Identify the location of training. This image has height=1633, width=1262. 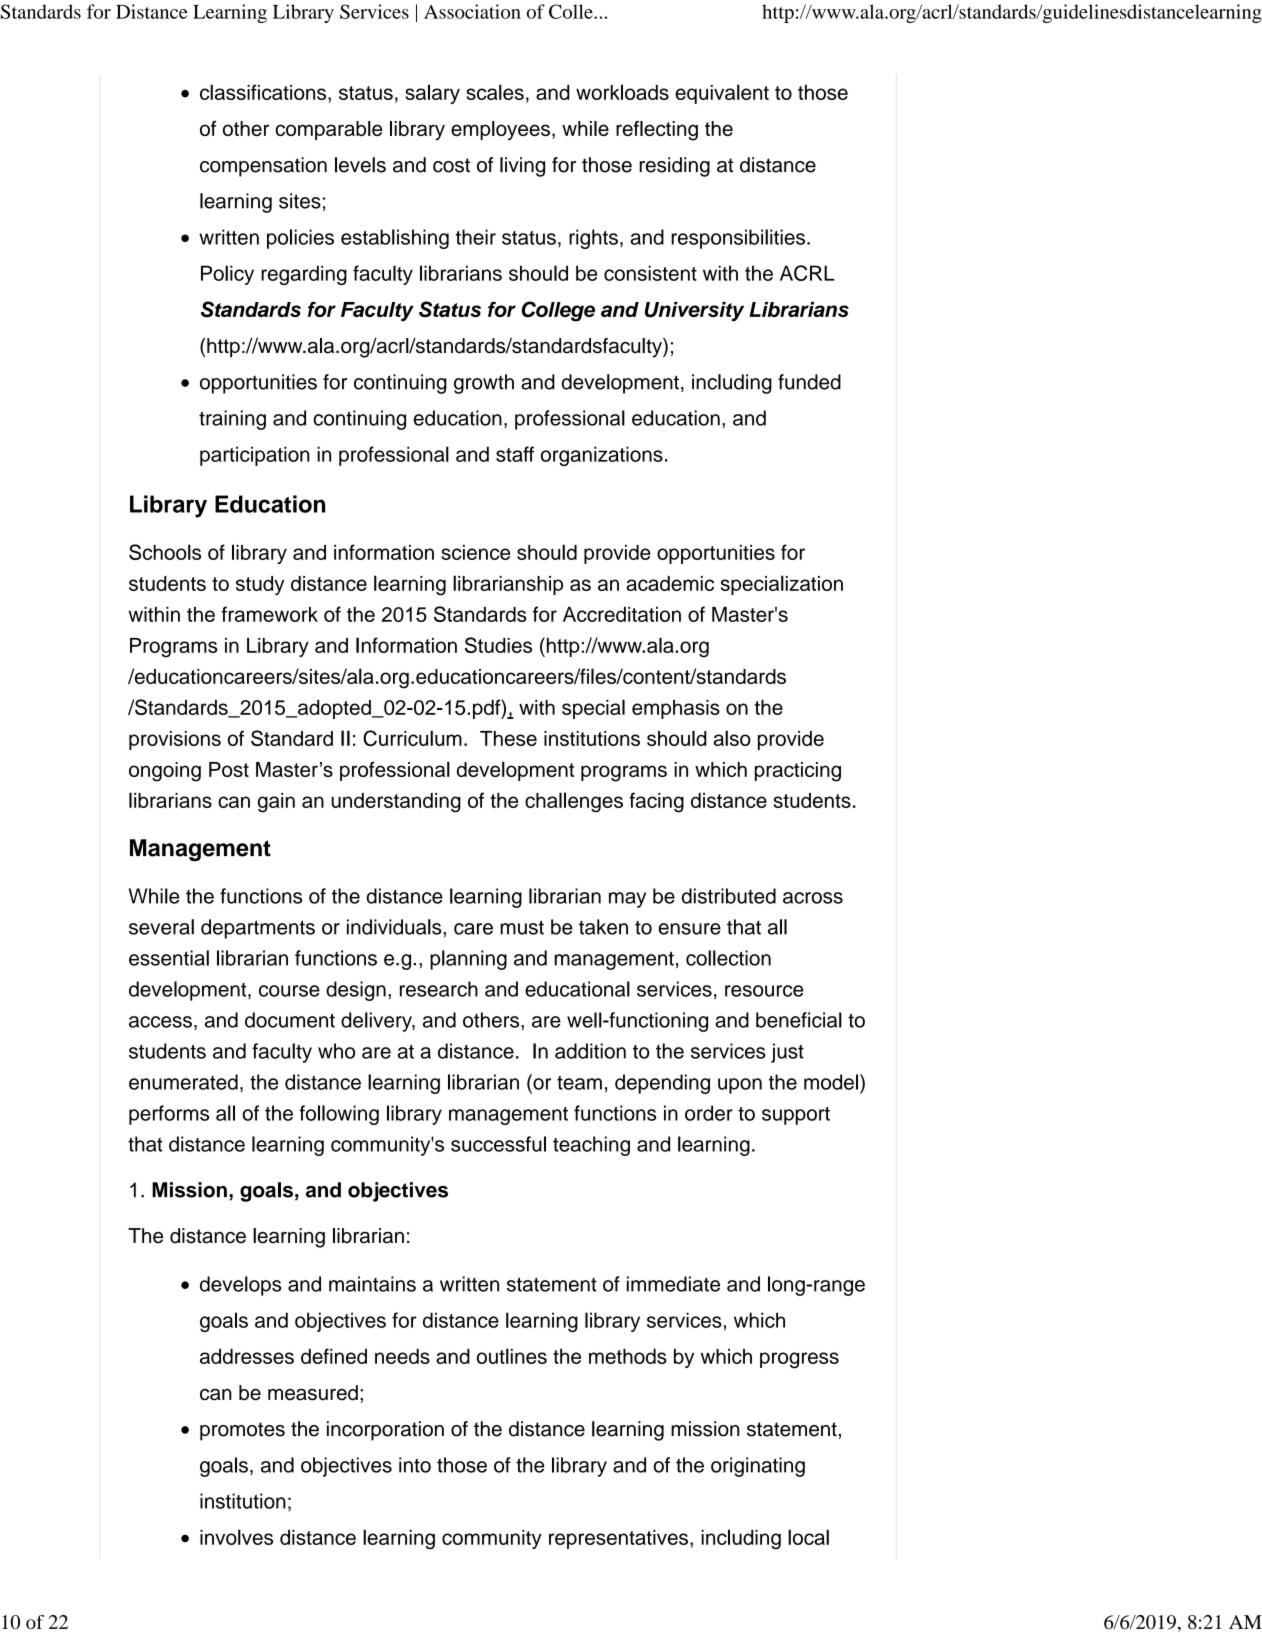
(232, 420).
